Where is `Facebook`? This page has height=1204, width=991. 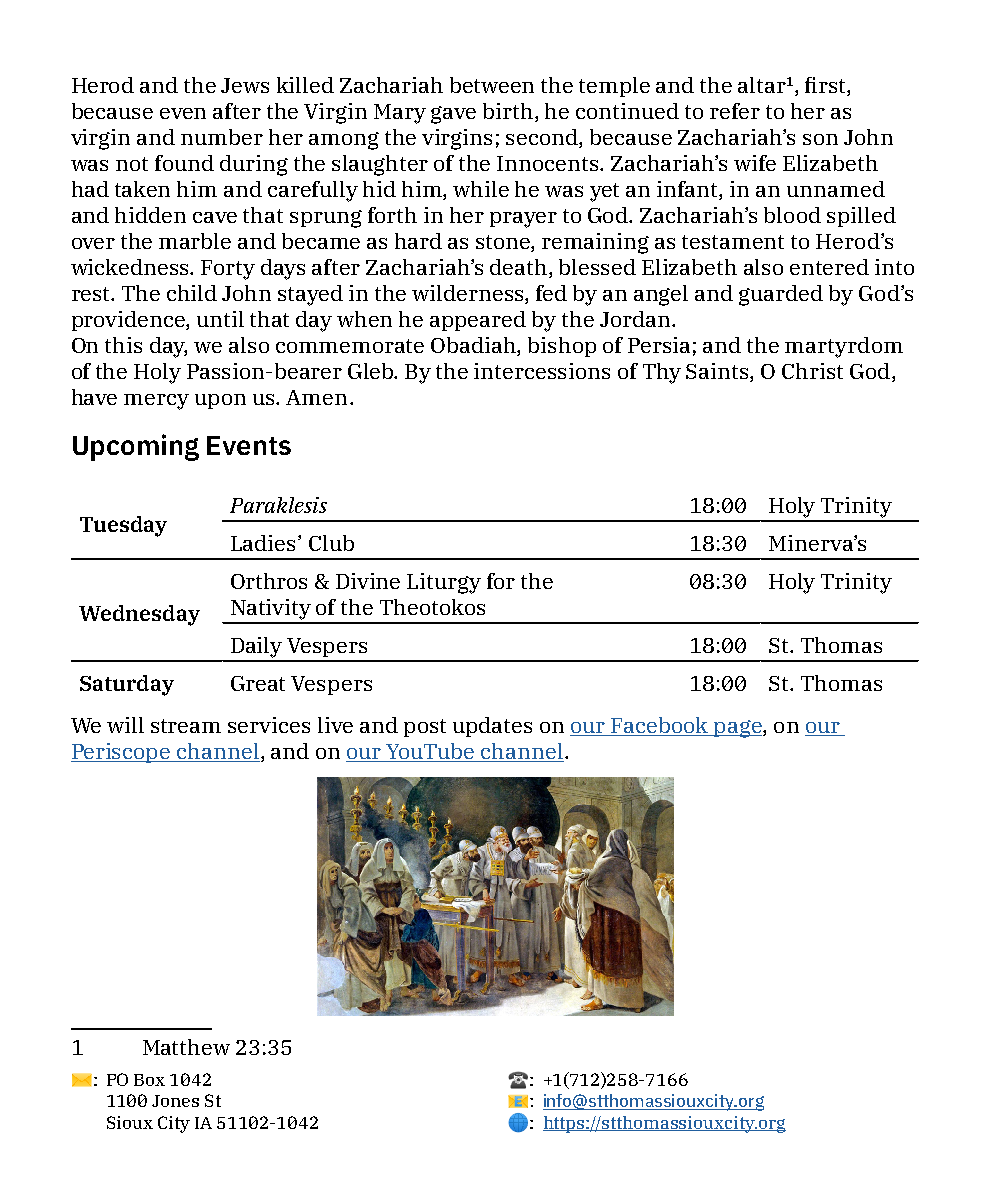 Facebook is located at coordinates (660, 726).
